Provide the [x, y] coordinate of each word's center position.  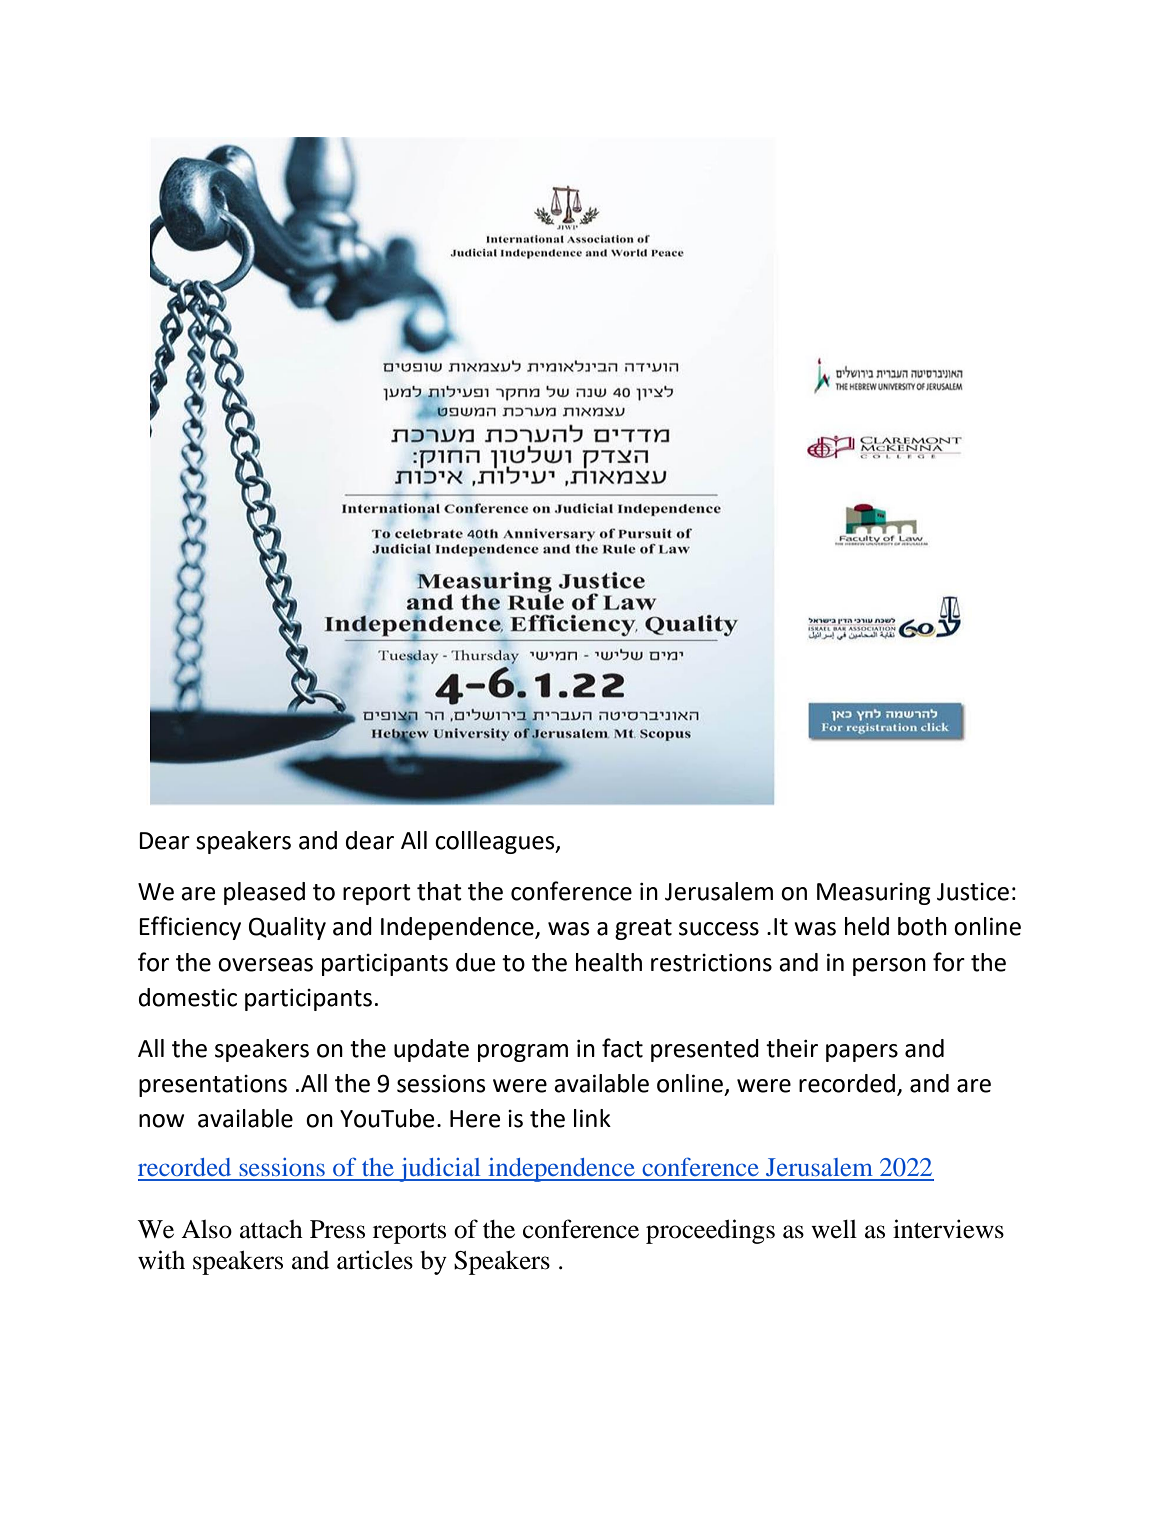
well [834, 1229]
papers [862, 1053]
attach [271, 1229]
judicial [440, 1170]
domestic [188, 997]
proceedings [710, 1231]
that [439, 891]
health [609, 962]
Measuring [874, 894]
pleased [264, 893]
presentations [213, 1086]
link [592, 1118]
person [889, 967]
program [523, 1053]
